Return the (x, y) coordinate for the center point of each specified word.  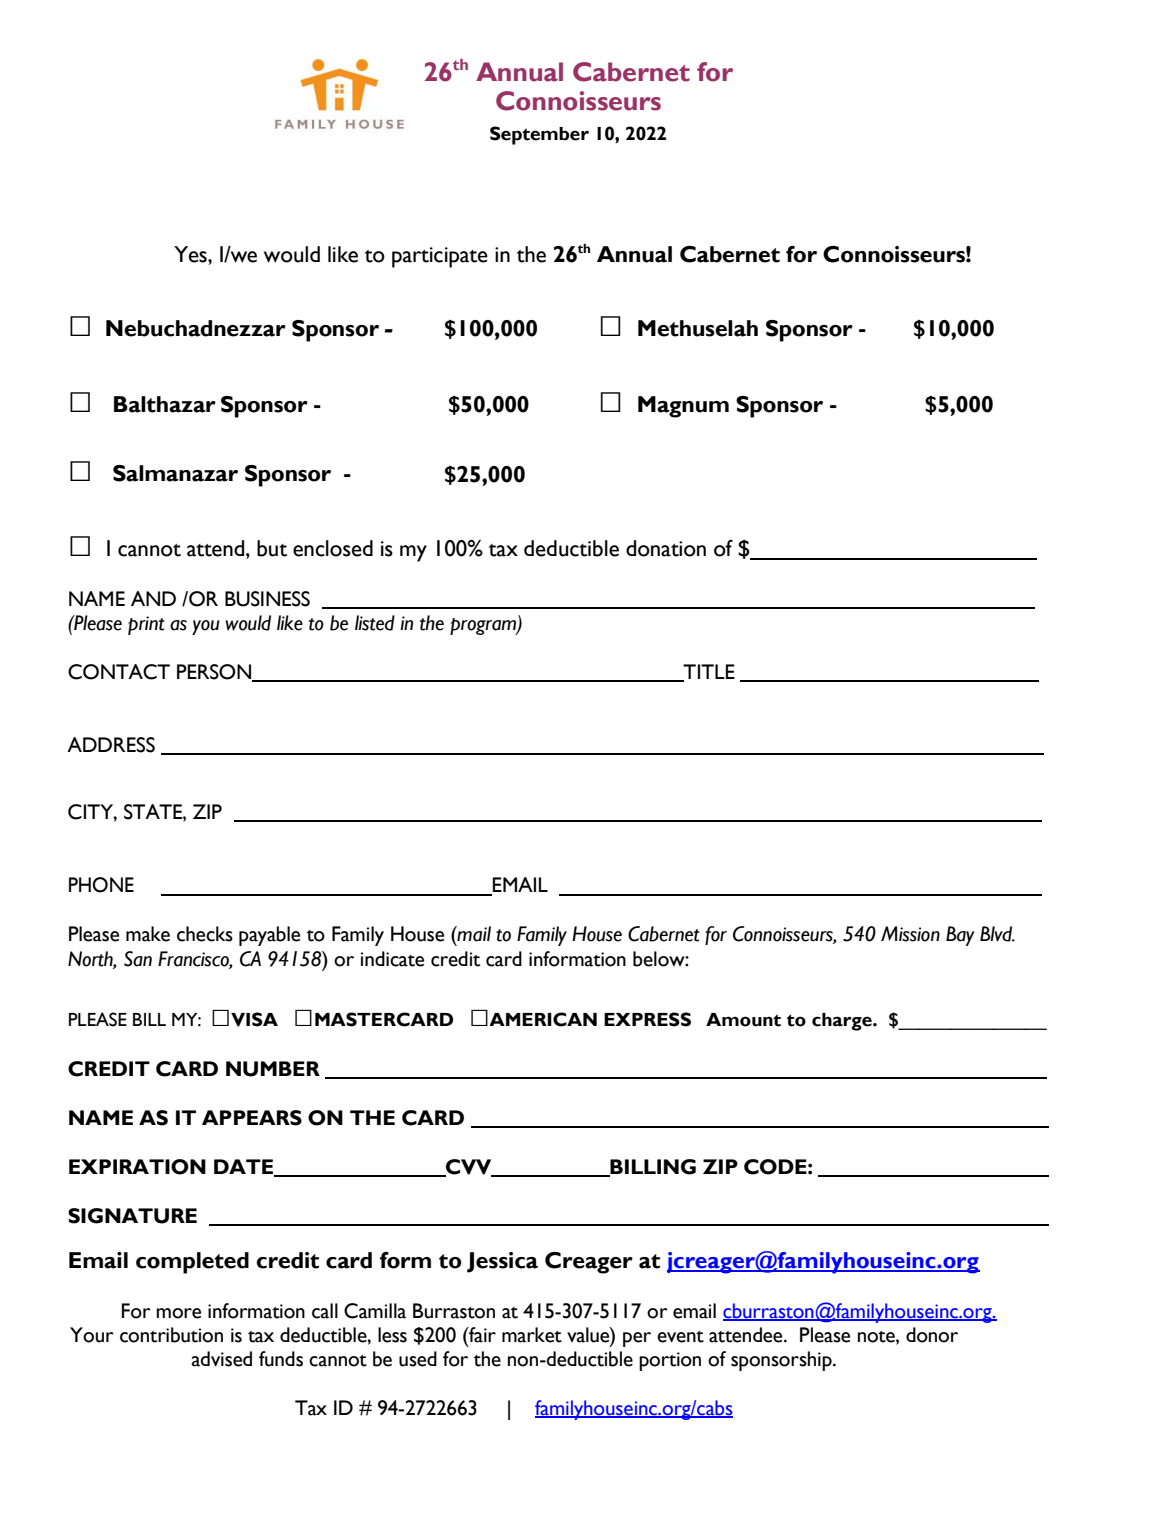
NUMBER (273, 1069)
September (539, 135)
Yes (191, 254)
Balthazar (165, 404)
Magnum (683, 407)
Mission (910, 934)
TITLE (708, 673)
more (178, 1313)
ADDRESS (111, 745)
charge (843, 1022)
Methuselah (698, 328)
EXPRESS (647, 1019)
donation (666, 548)
